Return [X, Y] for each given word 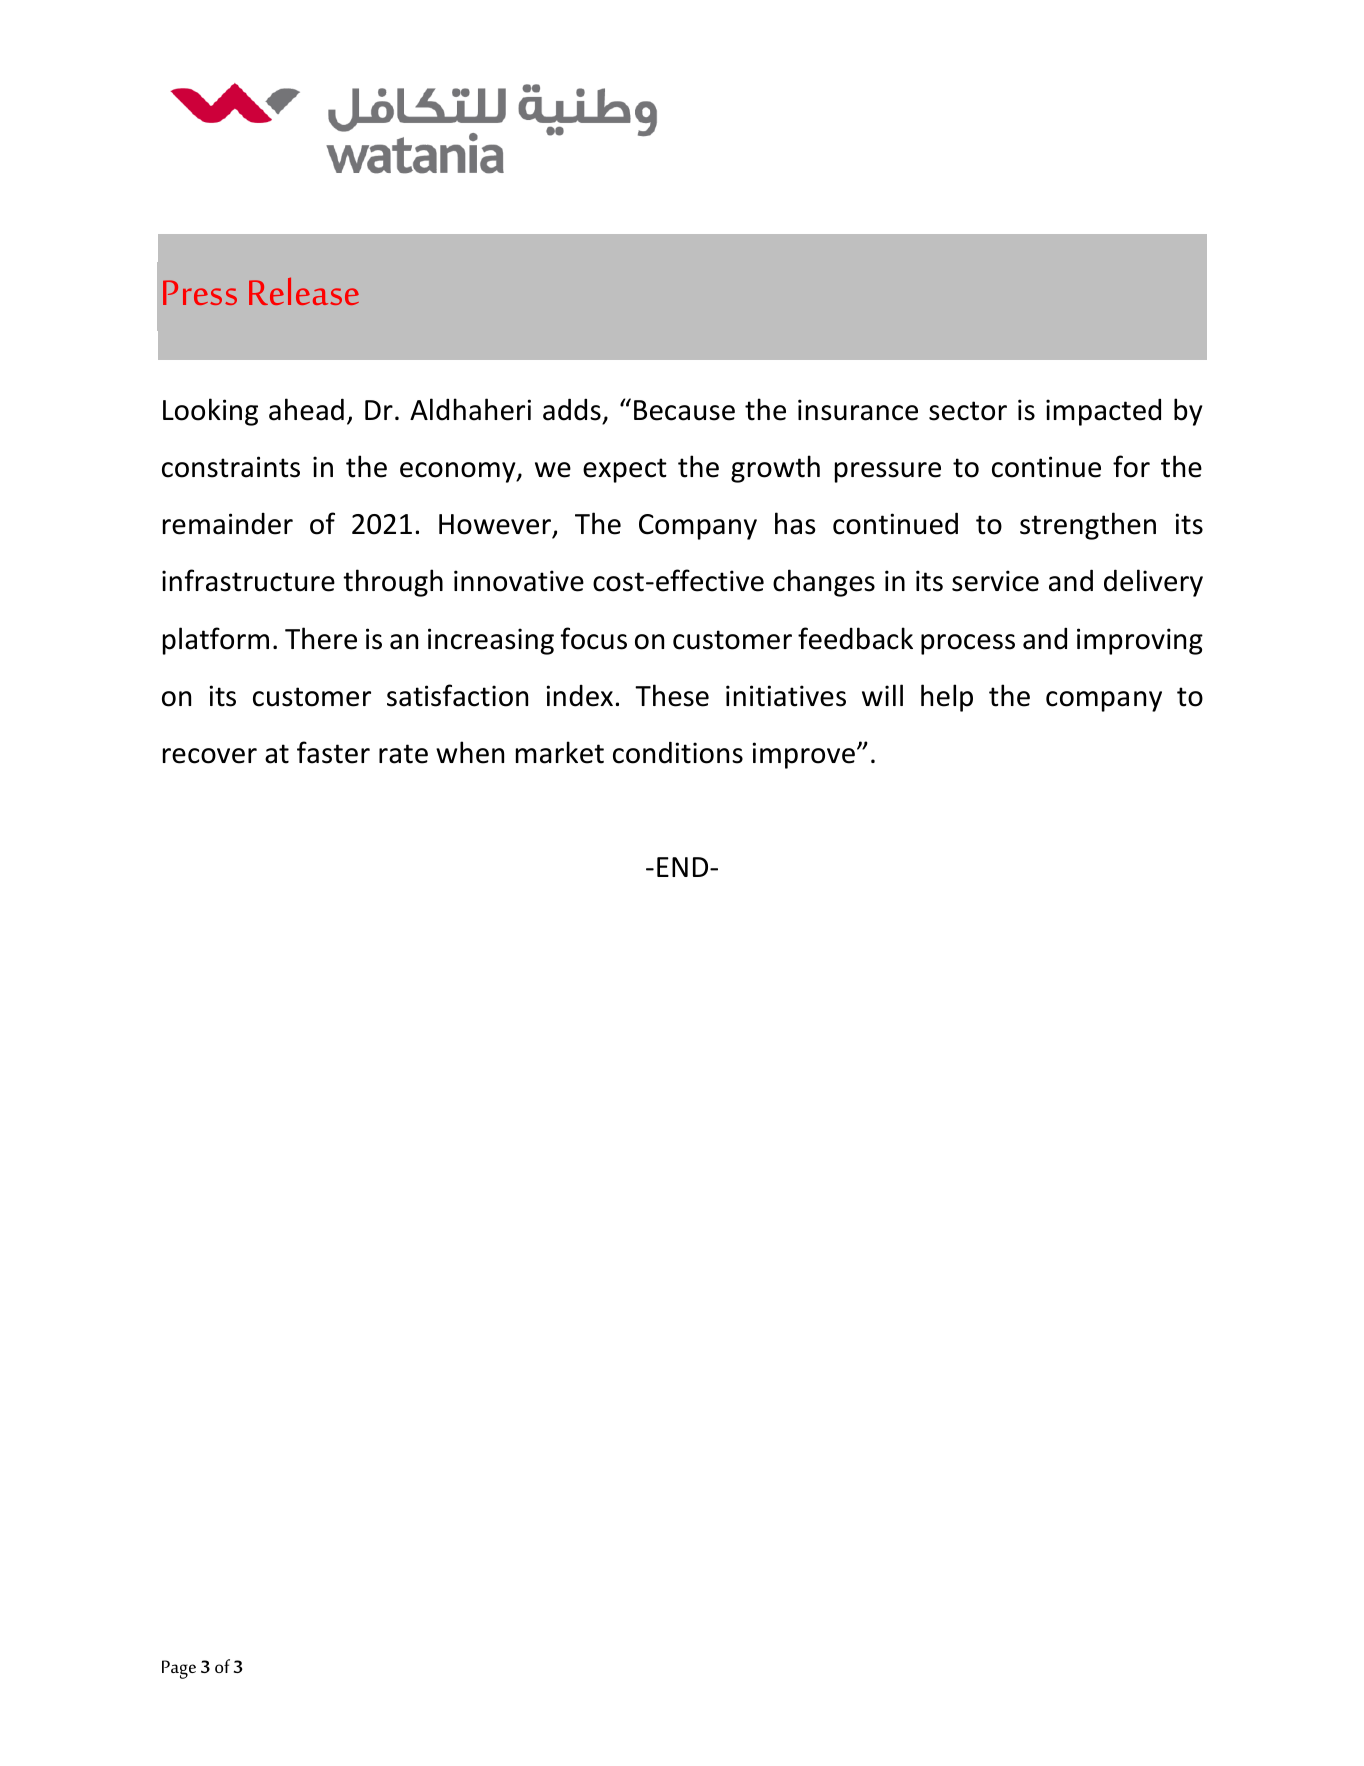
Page [179, 1669]
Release [304, 291]
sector [968, 411]
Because [684, 410]
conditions [678, 752]
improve [804, 755]
